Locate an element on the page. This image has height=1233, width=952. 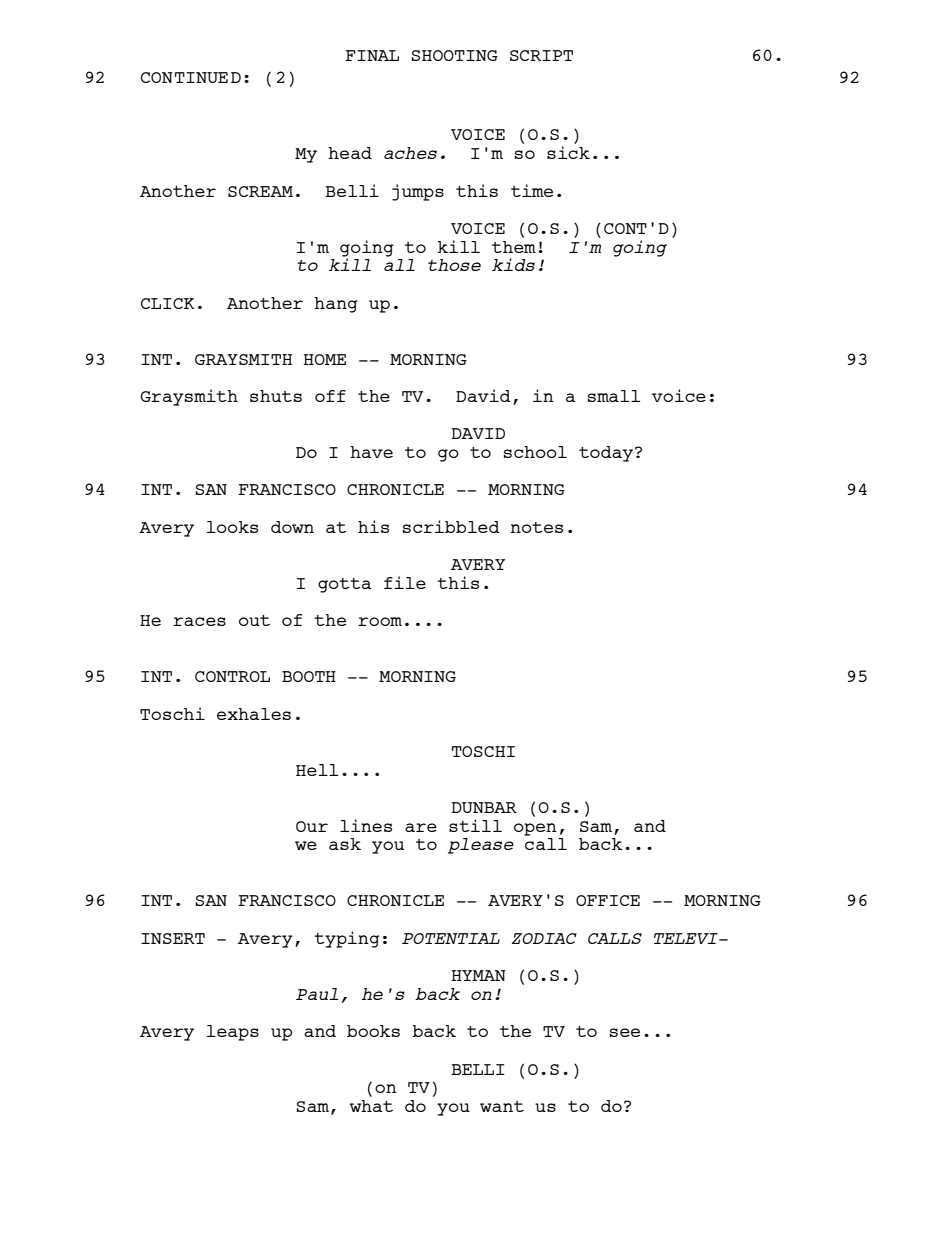
exhales is located at coordinates (254, 714).
